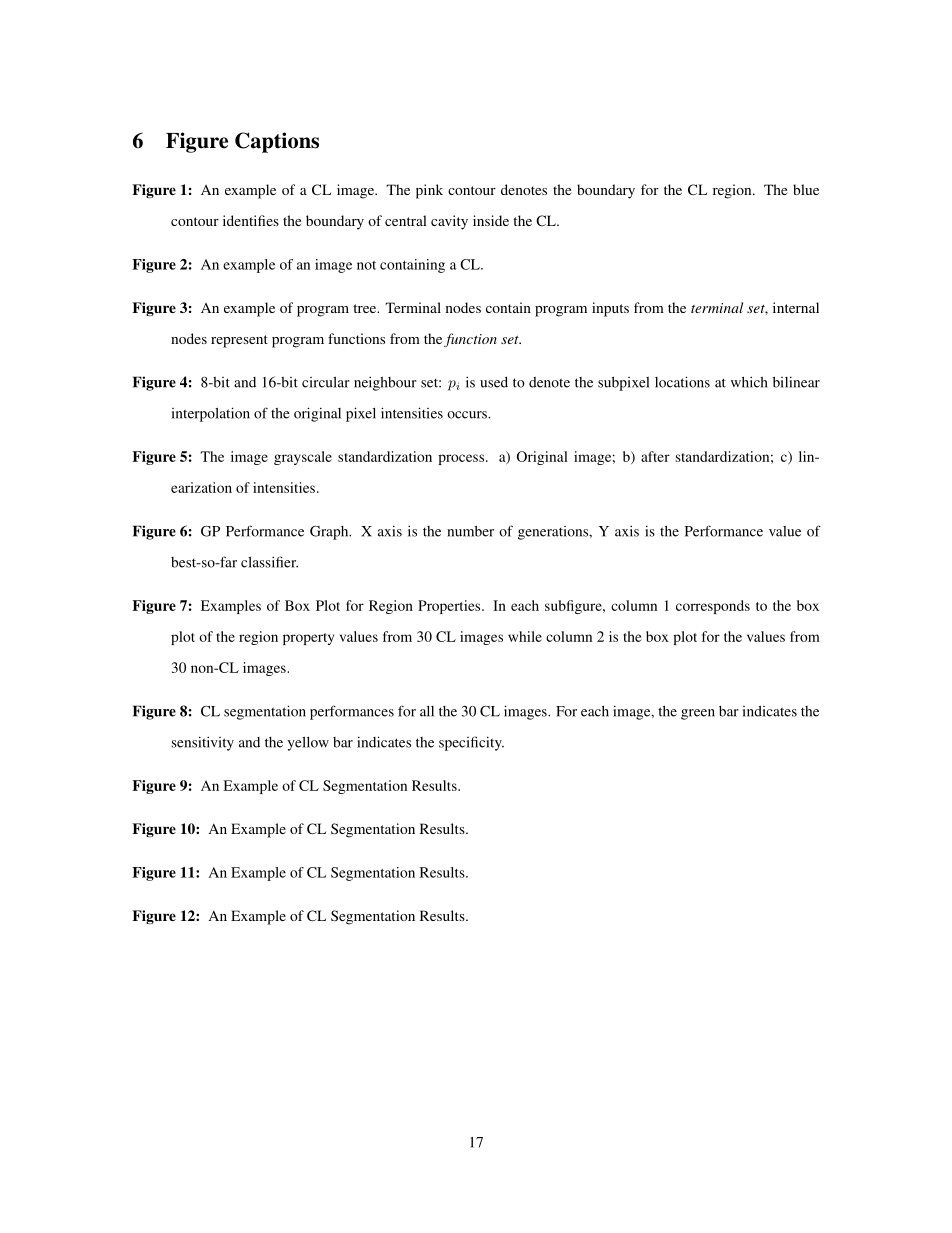 This screenshot has width=952, height=1233. Describe the element at coordinates (429, 191) in the screenshot. I see `pink` at that location.
